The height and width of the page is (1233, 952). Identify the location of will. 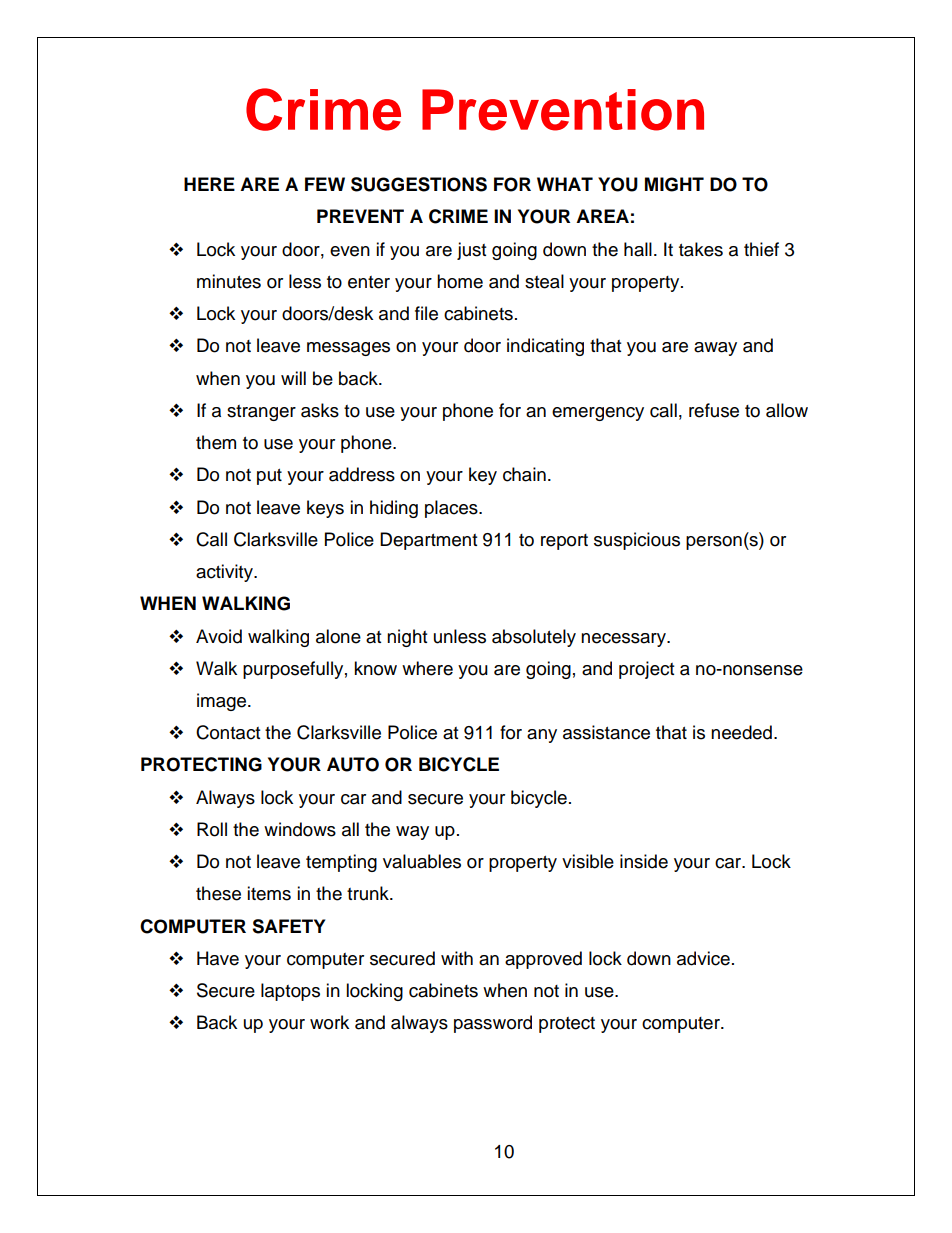
(293, 378).
